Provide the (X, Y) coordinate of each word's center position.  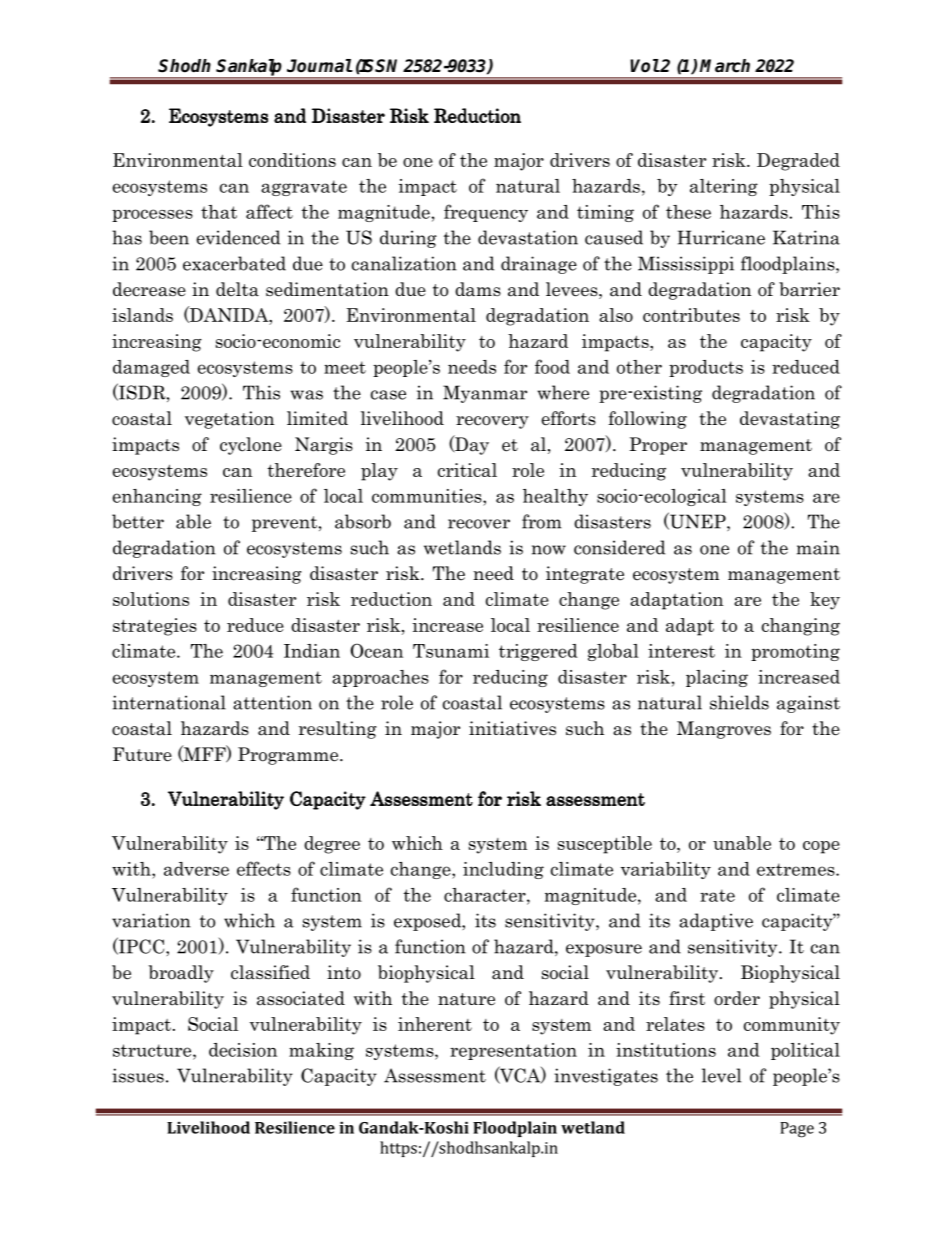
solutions (151, 599)
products (706, 368)
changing (801, 627)
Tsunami (451, 651)
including (503, 870)
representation (513, 1051)
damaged (151, 368)
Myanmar (485, 394)
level (721, 1075)
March (725, 66)
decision (243, 1050)
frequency (486, 213)
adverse (196, 869)
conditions (292, 160)
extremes (797, 869)
